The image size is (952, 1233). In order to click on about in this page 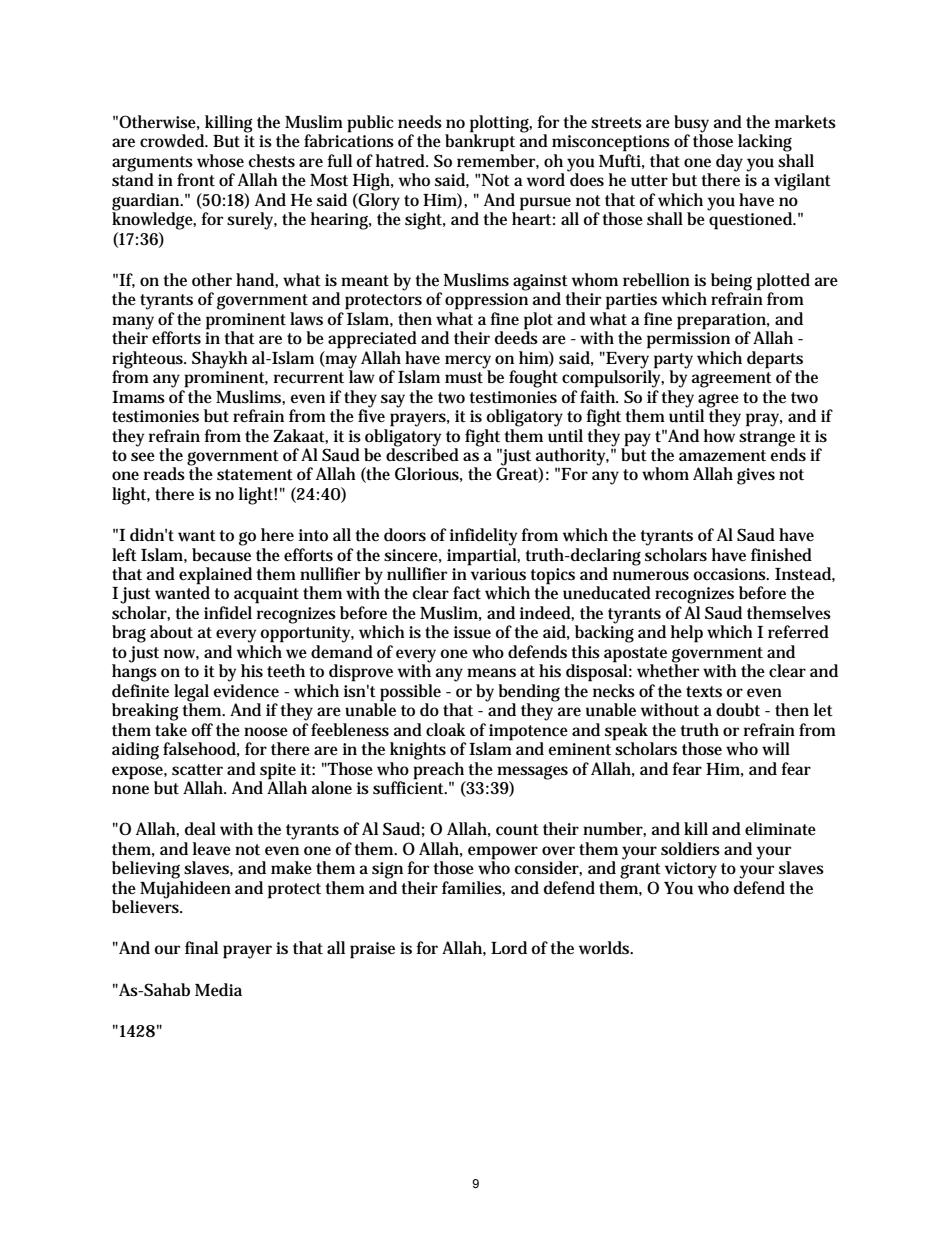, I will do `click(171, 632)`.
